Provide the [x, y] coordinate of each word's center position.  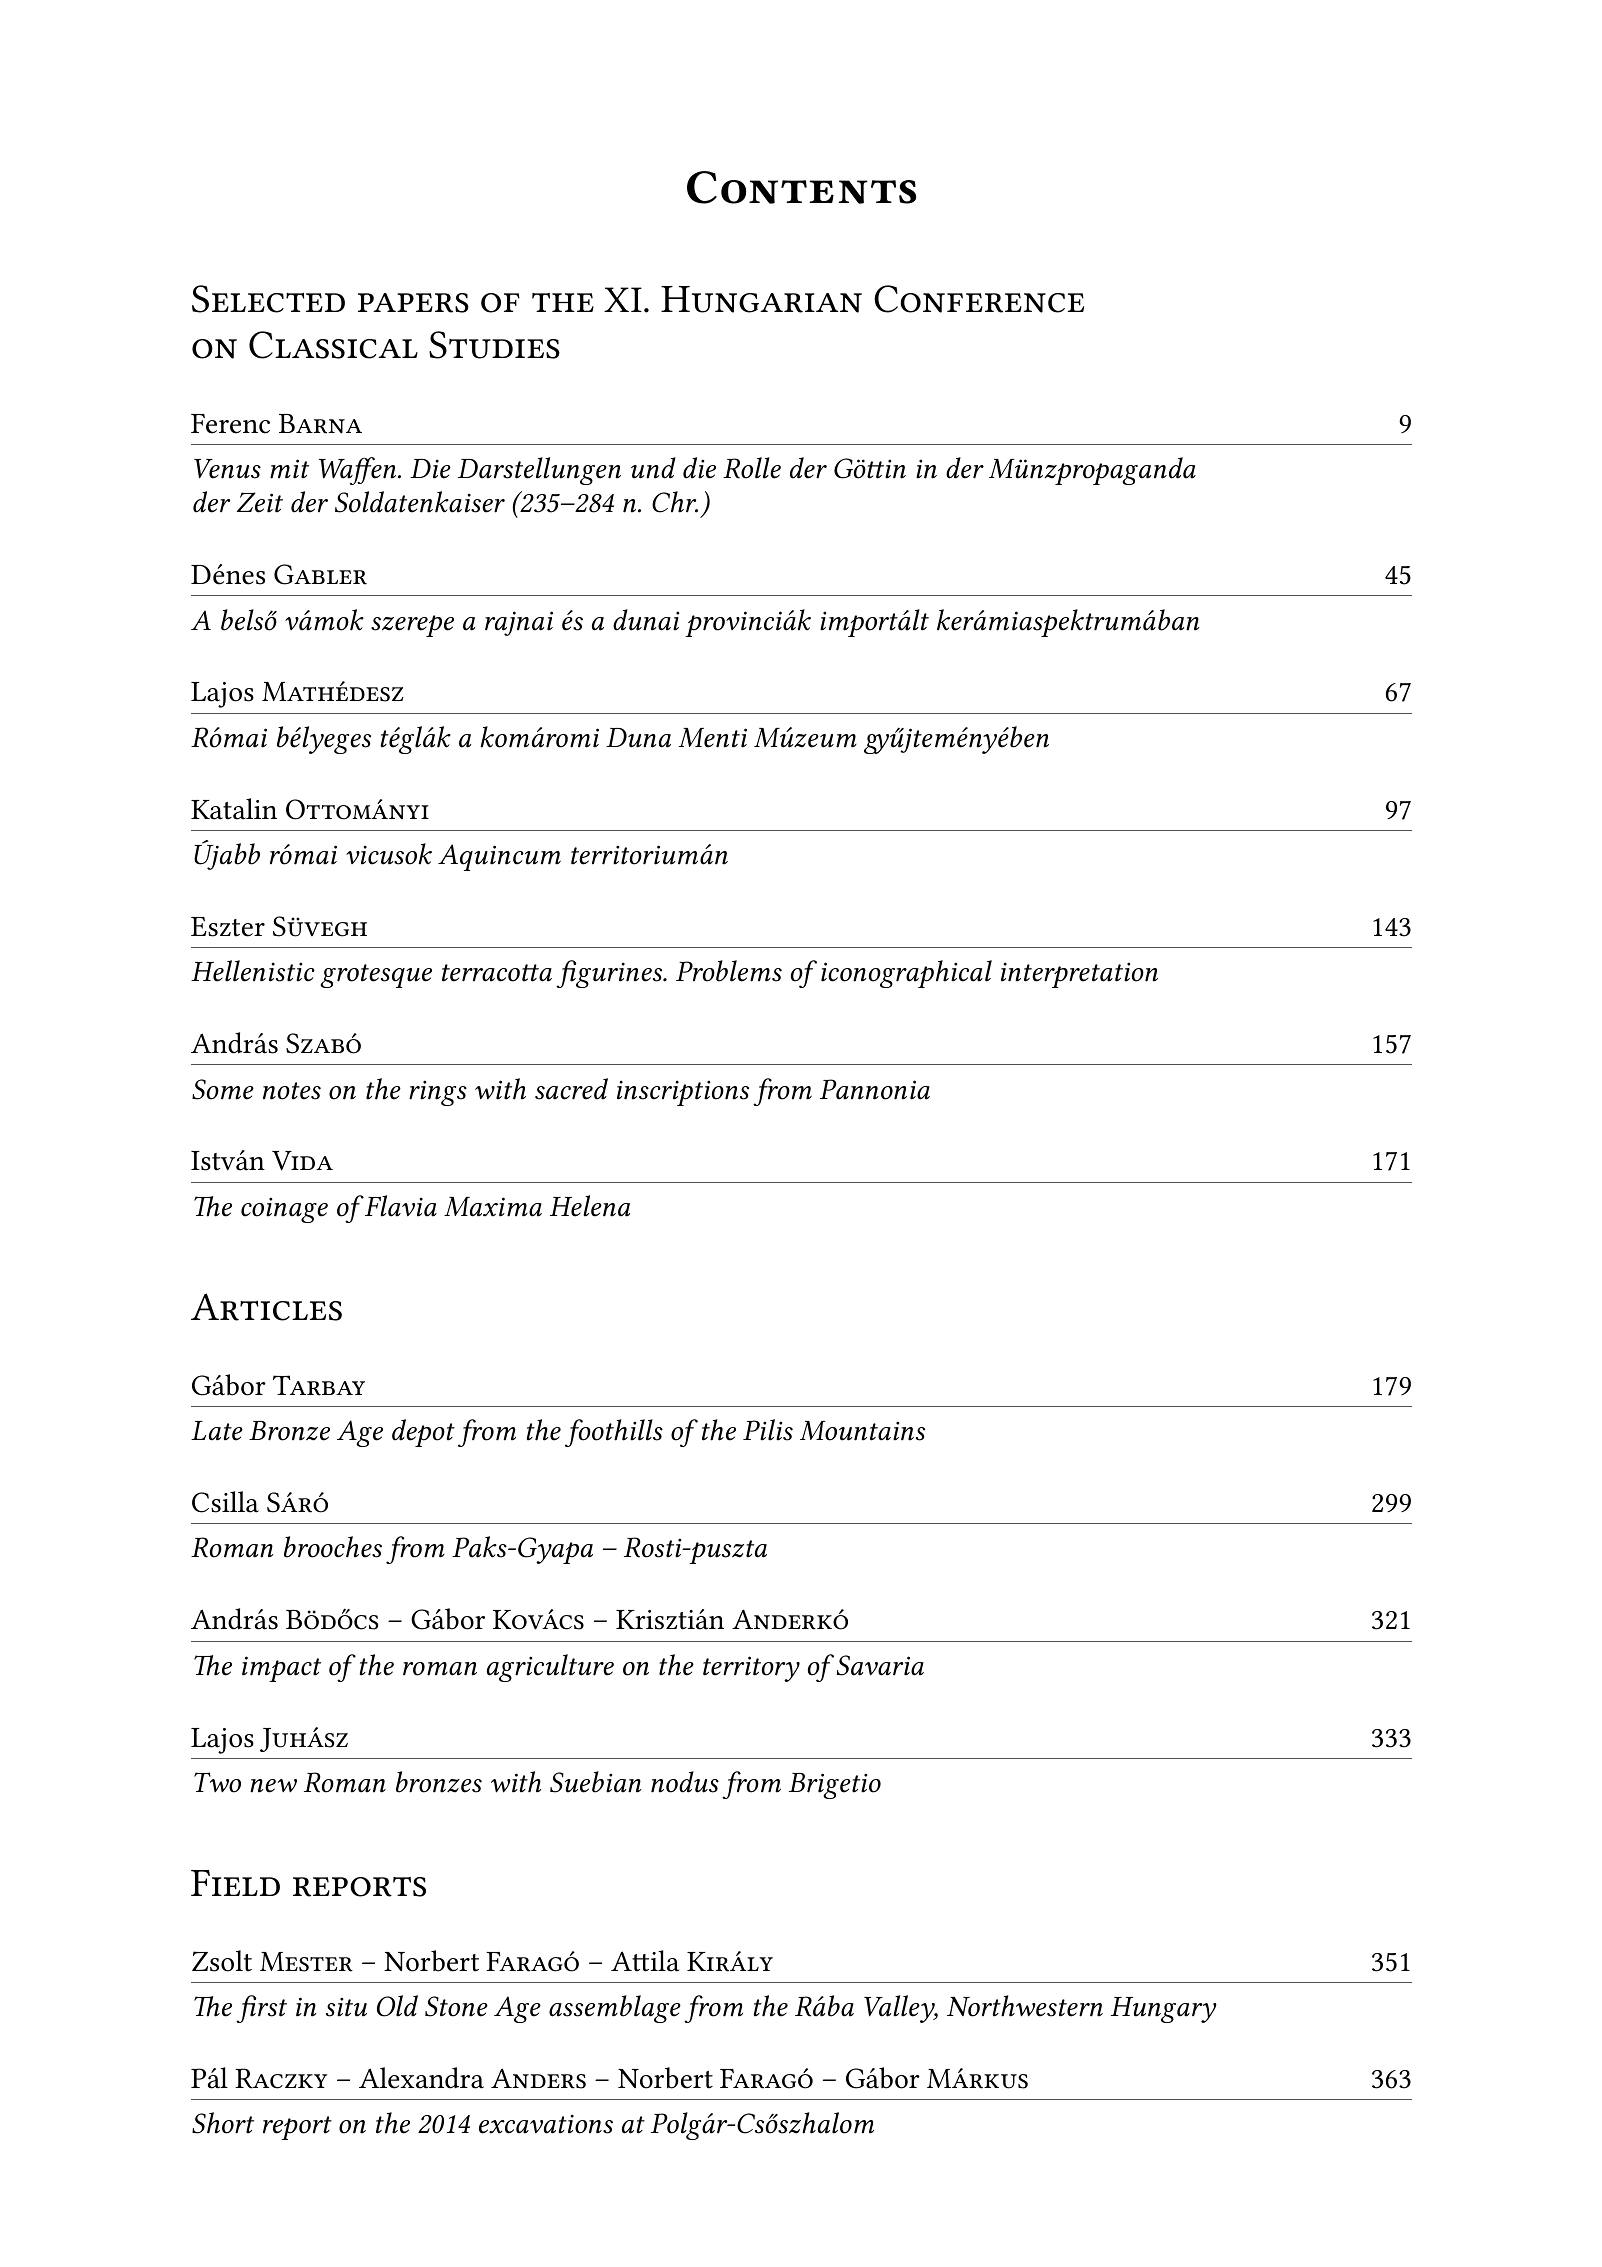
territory [751, 1669]
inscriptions [683, 1093]
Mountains [862, 1431]
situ [346, 2007]
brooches [333, 1547]
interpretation [1079, 975]
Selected [268, 299]
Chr [675, 502]
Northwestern [1025, 2006]
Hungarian [761, 299]
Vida [302, 1161]
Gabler [320, 574]
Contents [801, 187]
